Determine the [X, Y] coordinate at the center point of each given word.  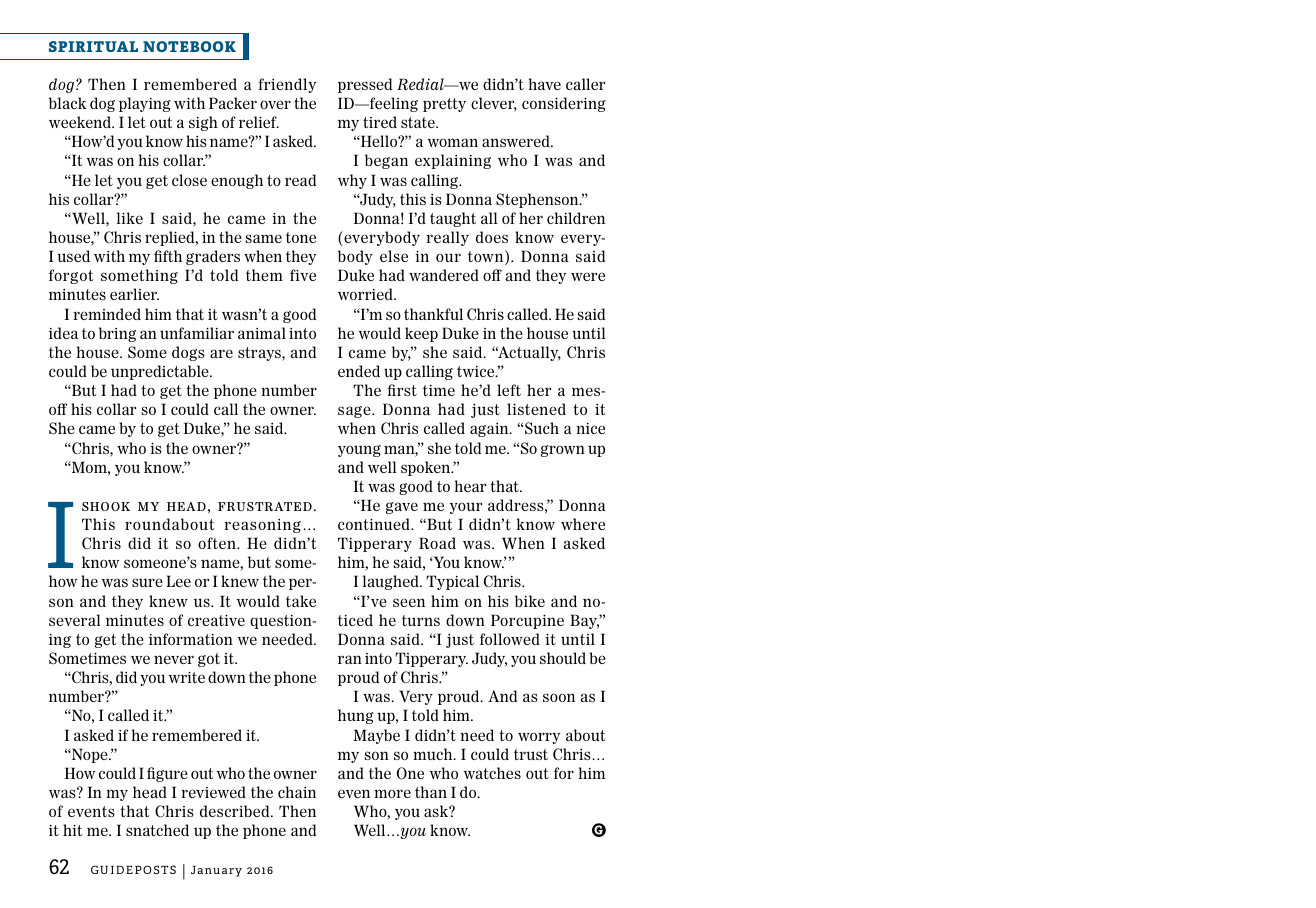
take [301, 601]
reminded [107, 314]
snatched [157, 830]
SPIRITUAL [93, 46]
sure [147, 582]
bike [530, 601]
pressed [365, 85]
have [544, 84]
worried [366, 294]
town [487, 257]
